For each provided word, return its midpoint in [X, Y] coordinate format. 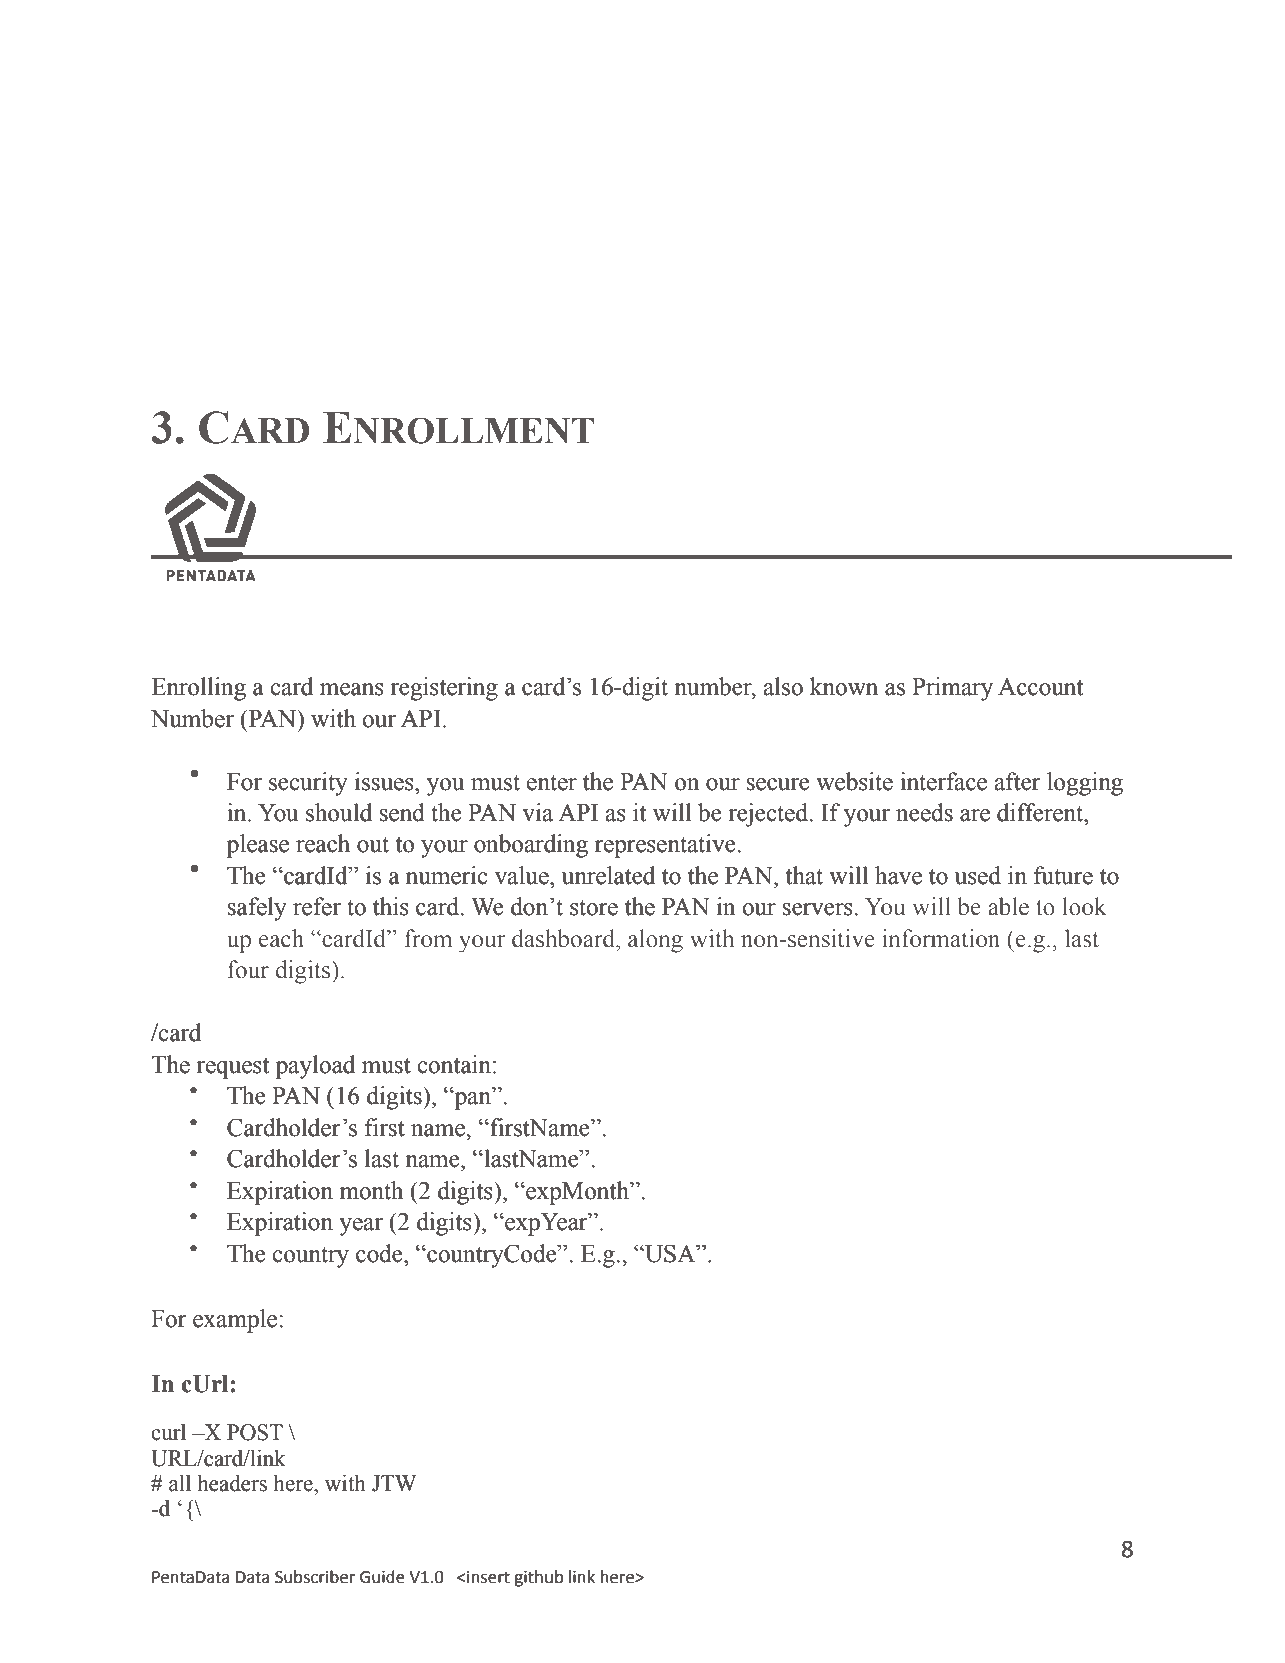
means [352, 689]
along [655, 941]
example [236, 1321]
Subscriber [315, 1577]
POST [255, 1432]
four [248, 969]
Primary [952, 689]
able [1008, 906]
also [783, 686]
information [941, 938]
